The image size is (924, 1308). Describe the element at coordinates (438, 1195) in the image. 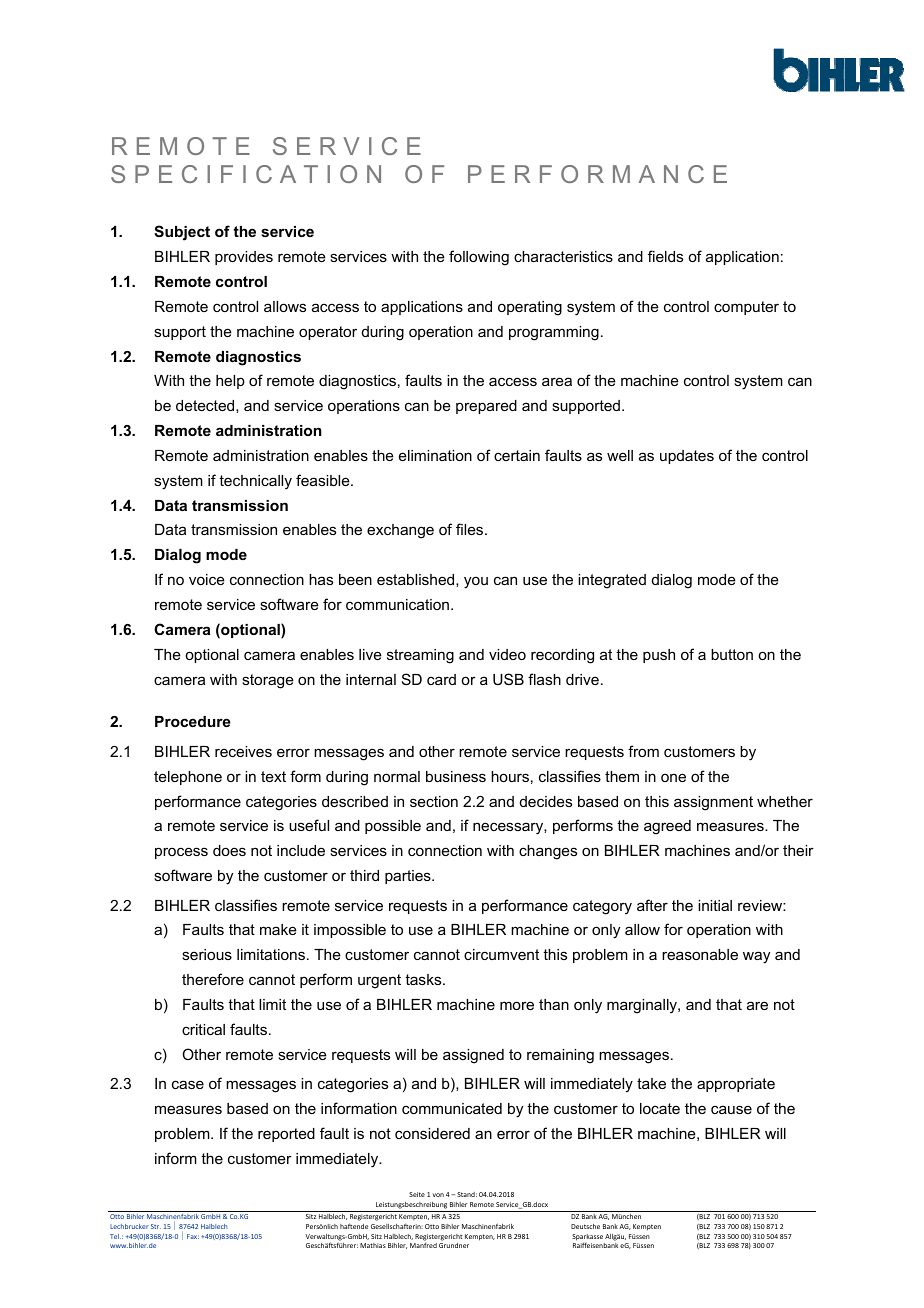

I see `von` at that location.
